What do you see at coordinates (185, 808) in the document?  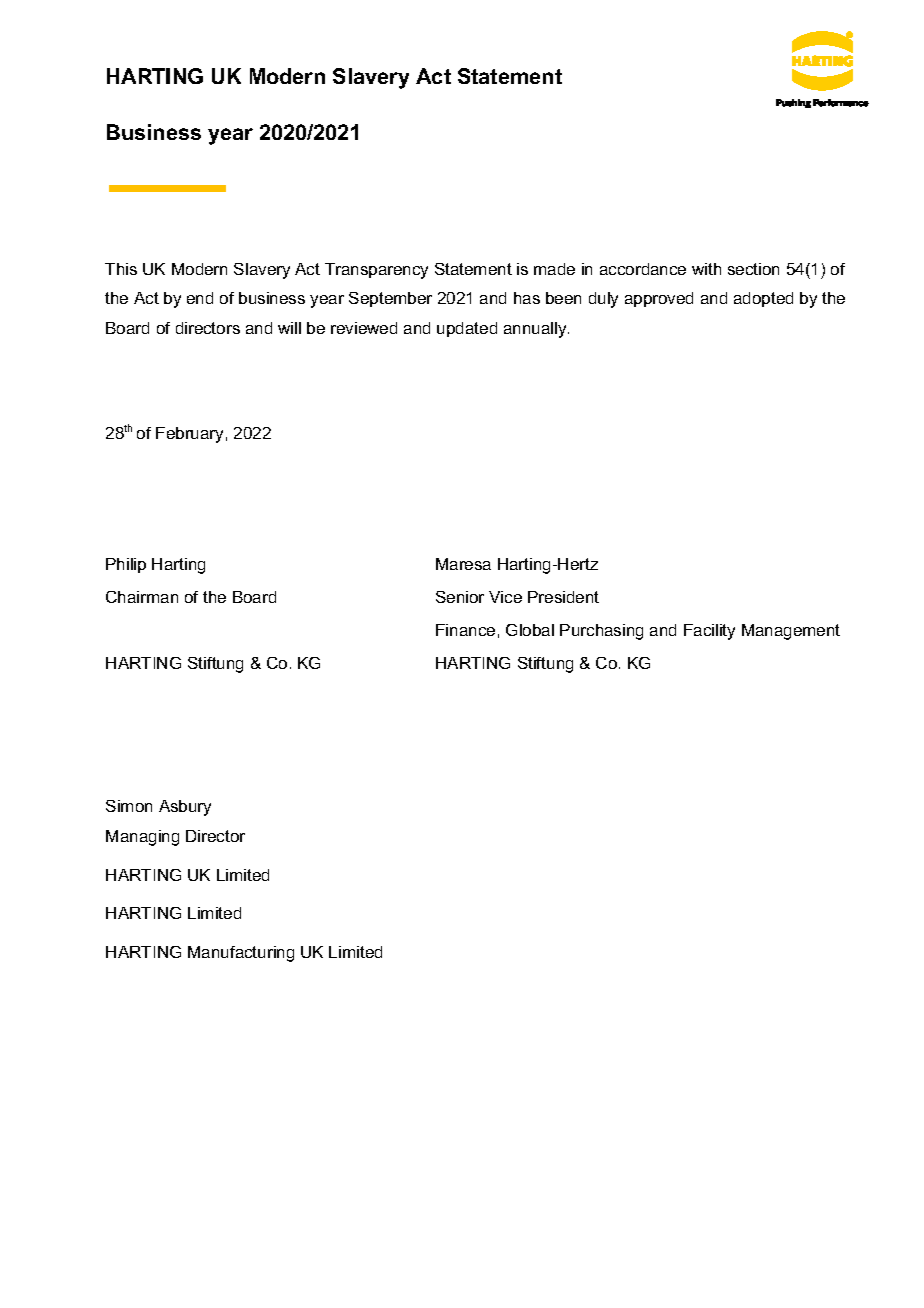 I see `Asbury` at bounding box center [185, 808].
